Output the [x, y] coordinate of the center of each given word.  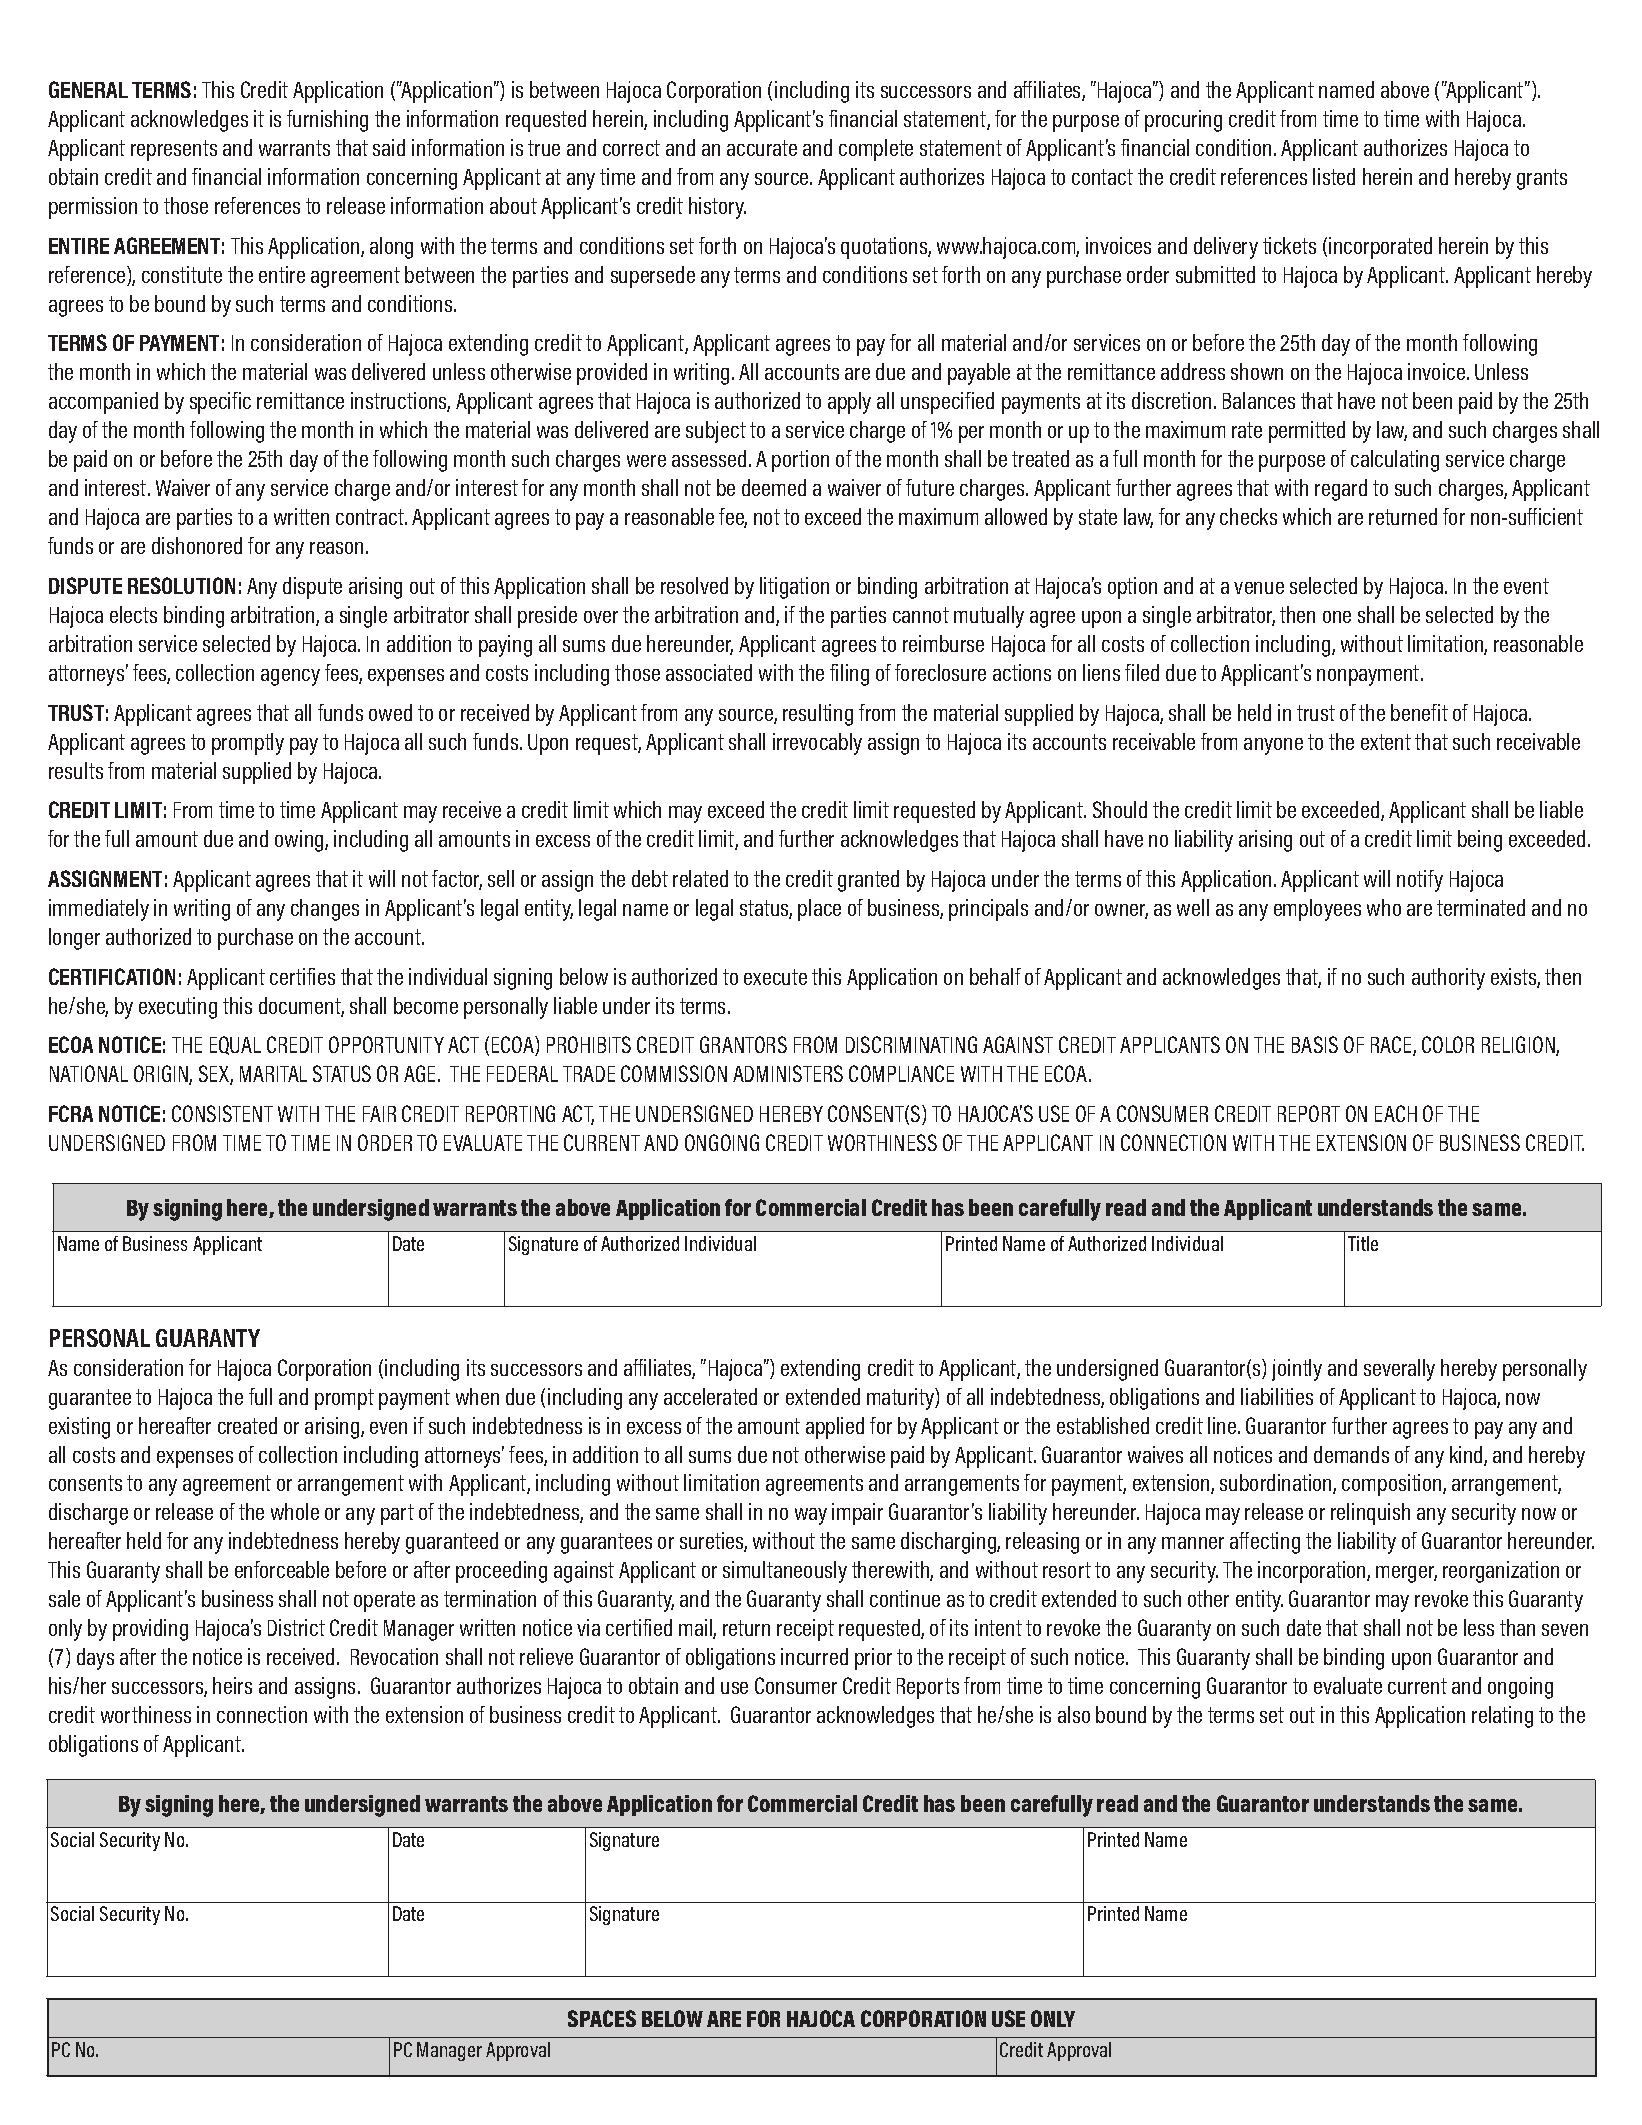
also [1074, 1714]
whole [295, 1511]
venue [1259, 588]
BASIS [1315, 1044]
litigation [794, 588]
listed [1334, 176]
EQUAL [235, 1045]
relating [1502, 1717]
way [811, 1516]
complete [876, 150]
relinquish [1370, 1514]
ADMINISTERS [788, 1073]
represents [174, 150]
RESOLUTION [181, 585]
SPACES [602, 2018]
